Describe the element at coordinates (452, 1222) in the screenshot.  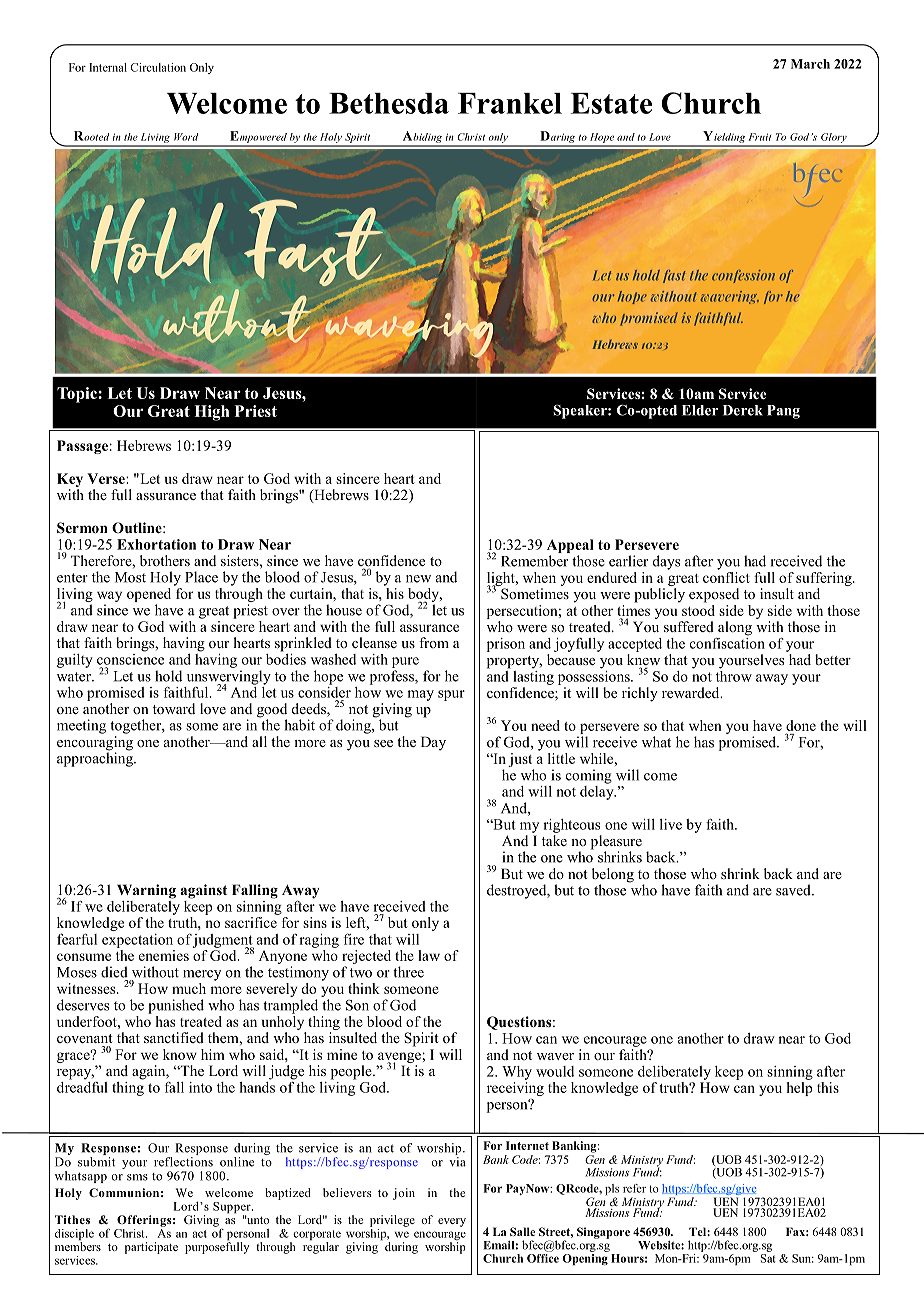
I see `every` at that location.
